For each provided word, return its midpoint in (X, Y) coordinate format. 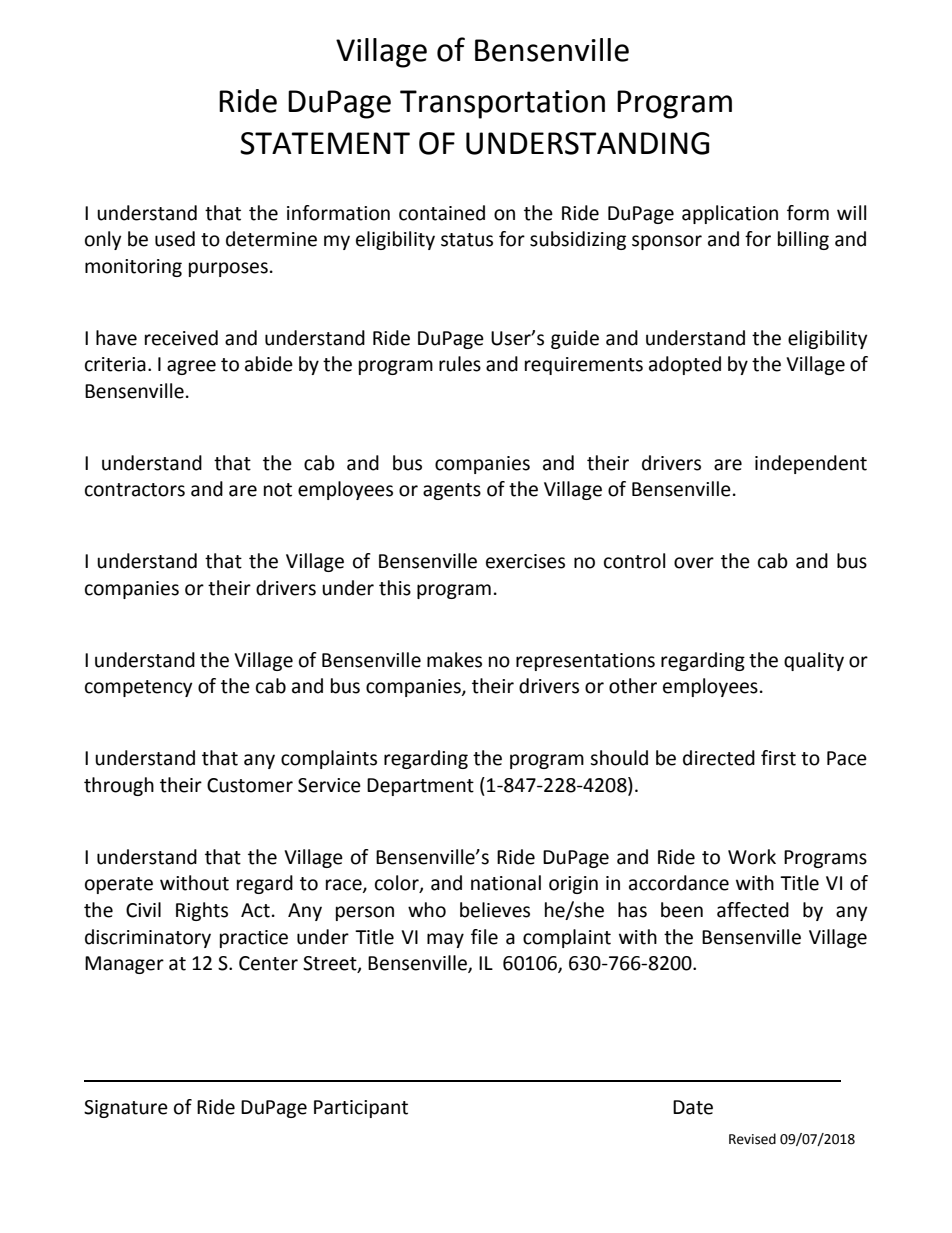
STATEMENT (325, 143)
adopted (685, 365)
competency (139, 688)
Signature (126, 1109)
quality (814, 661)
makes (454, 660)
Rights (202, 911)
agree (191, 367)
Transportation (502, 104)
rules (460, 364)
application (730, 214)
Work (752, 857)
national (506, 883)
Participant (361, 1109)
